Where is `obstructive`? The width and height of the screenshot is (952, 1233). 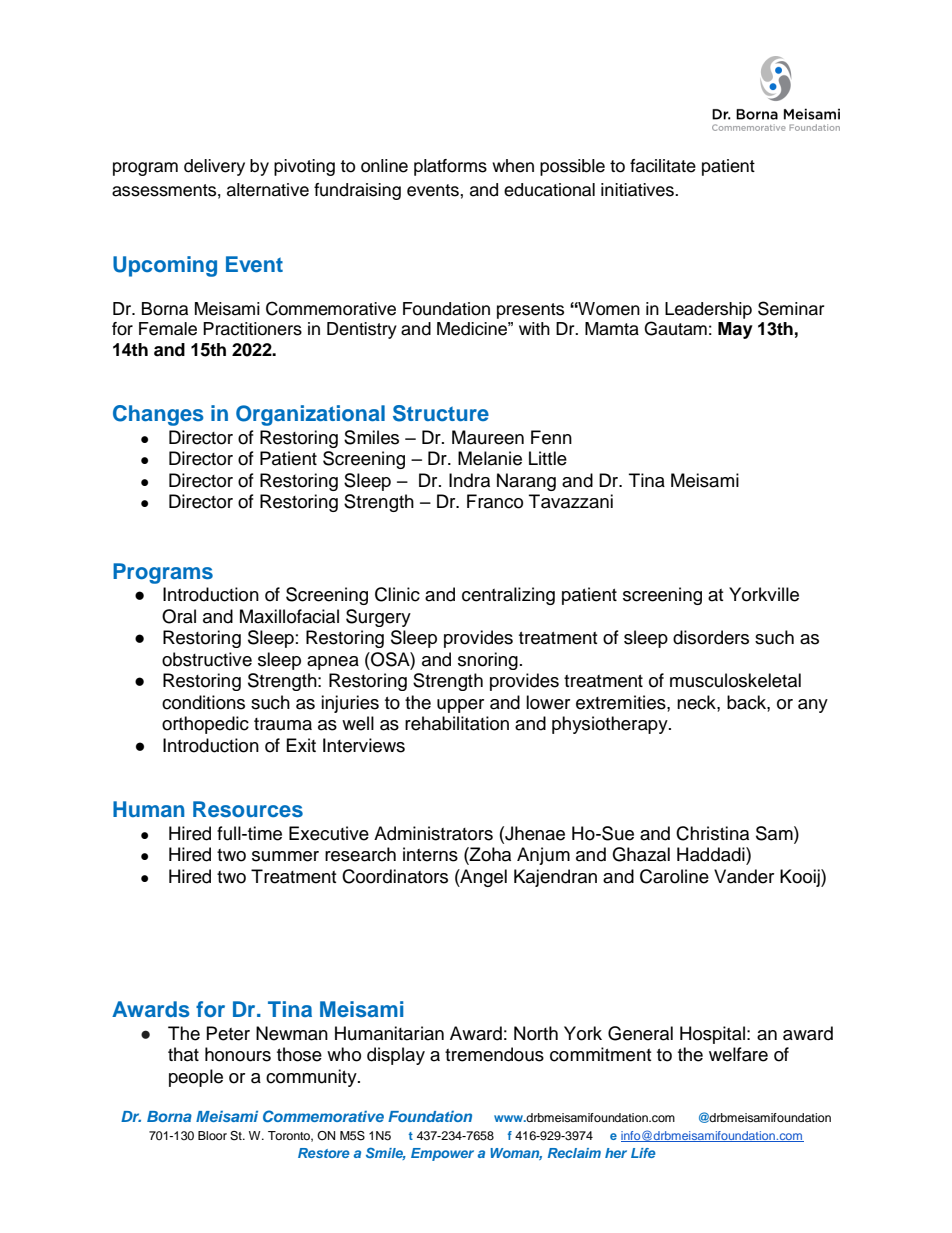 obstructive is located at coordinates (207, 659).
